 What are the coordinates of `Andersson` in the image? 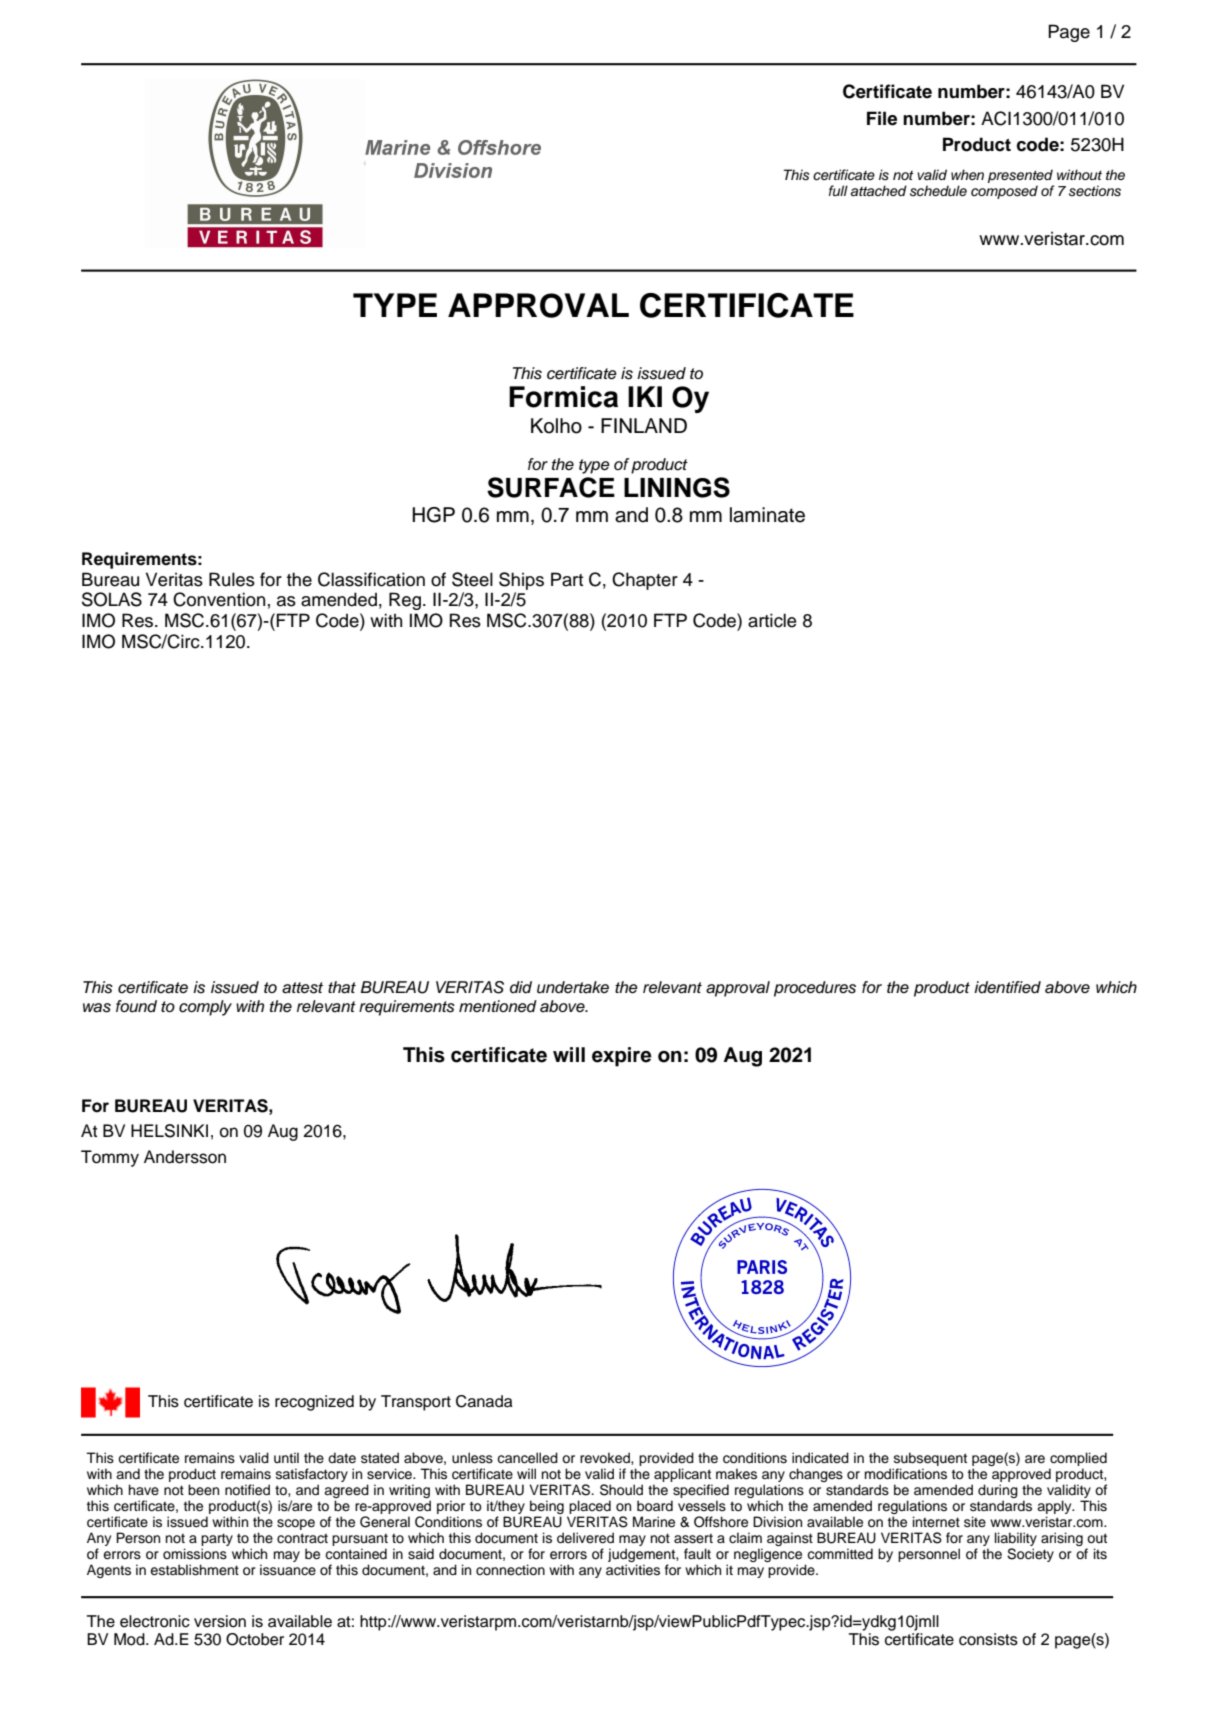 It's located at (185, 1157).
